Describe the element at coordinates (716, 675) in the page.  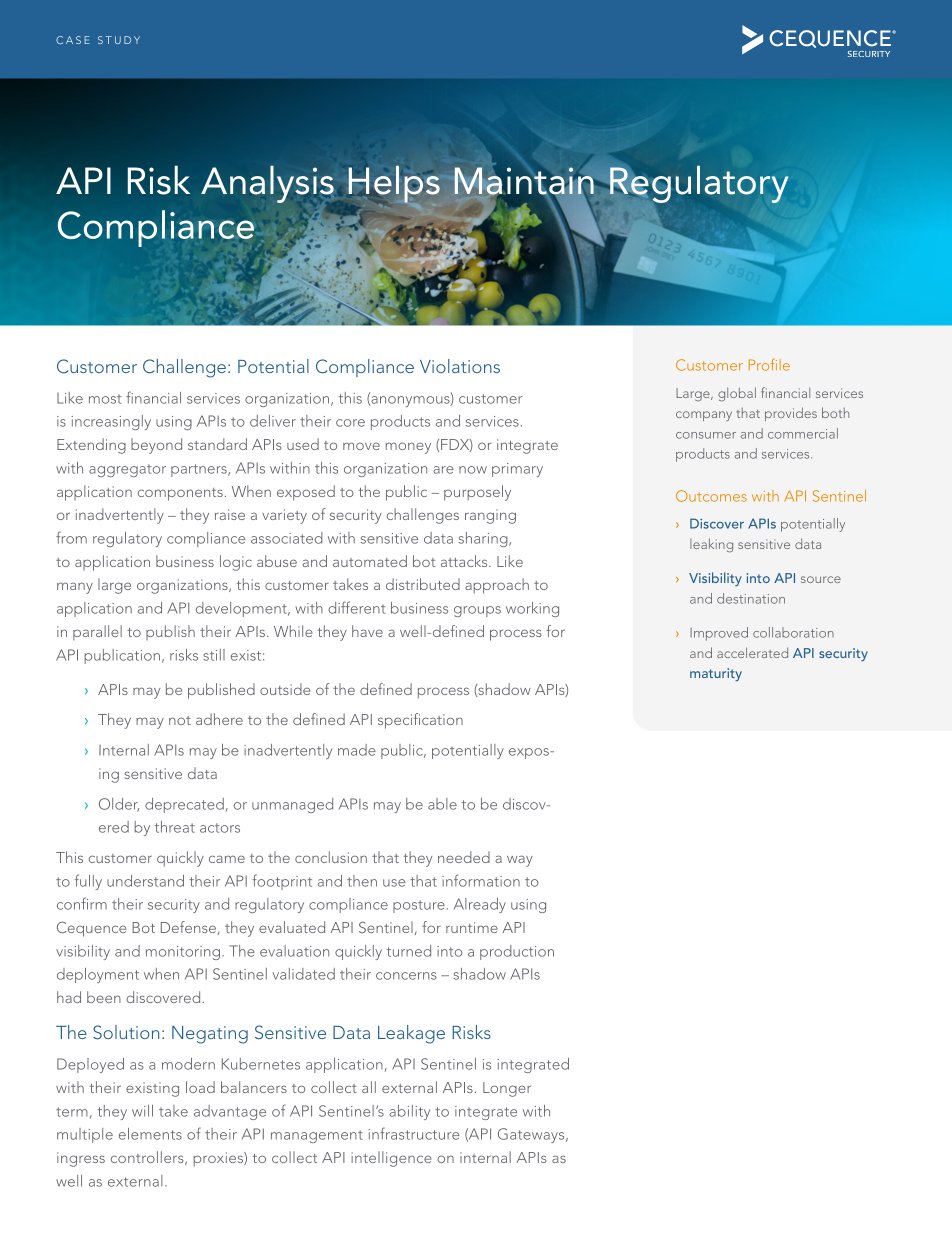
I see `maturity` at that location.
